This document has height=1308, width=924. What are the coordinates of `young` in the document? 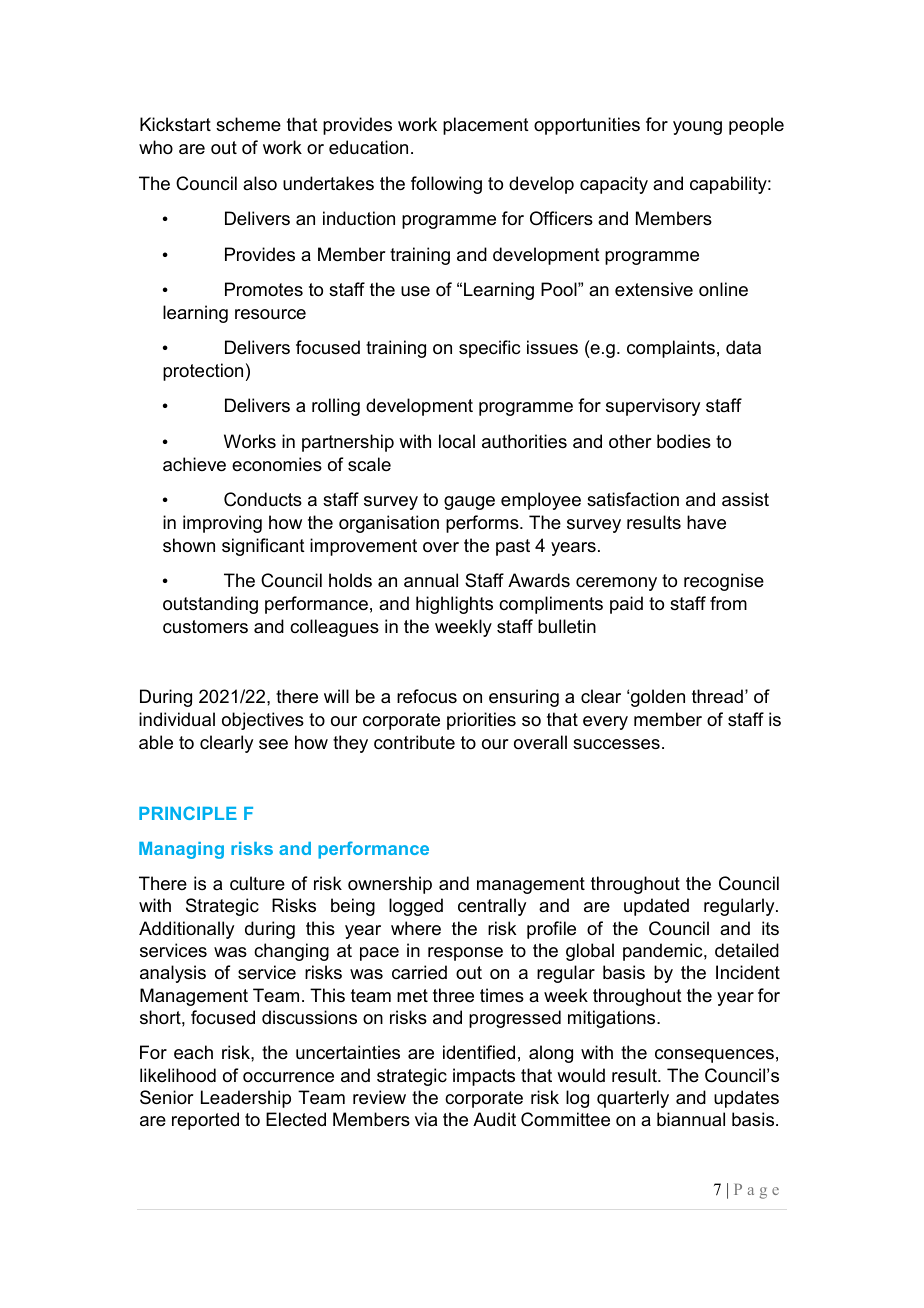 It's located at (697, 128).
